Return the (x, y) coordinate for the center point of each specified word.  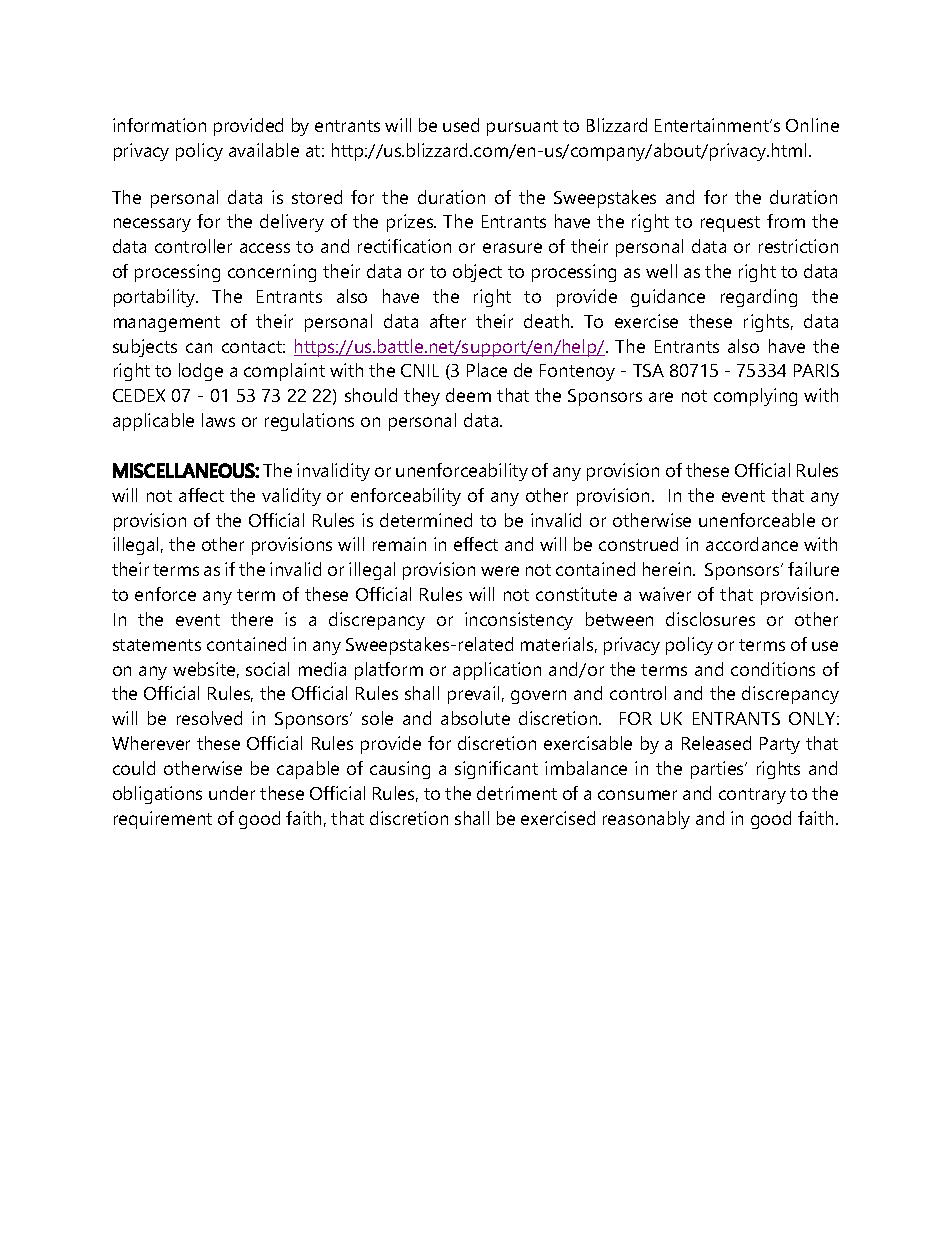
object (477, 273)
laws (218, 420)
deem (468, 395)
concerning (272, 273)
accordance (752, 544)
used (461, 125)
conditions (773, 669)
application (497, 671)
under (232, 793)
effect (476, 544)
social (267, 669)
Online (812, 125)
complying (755, 397)
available (264, 150)
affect (201, 495)
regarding (759, 298)
